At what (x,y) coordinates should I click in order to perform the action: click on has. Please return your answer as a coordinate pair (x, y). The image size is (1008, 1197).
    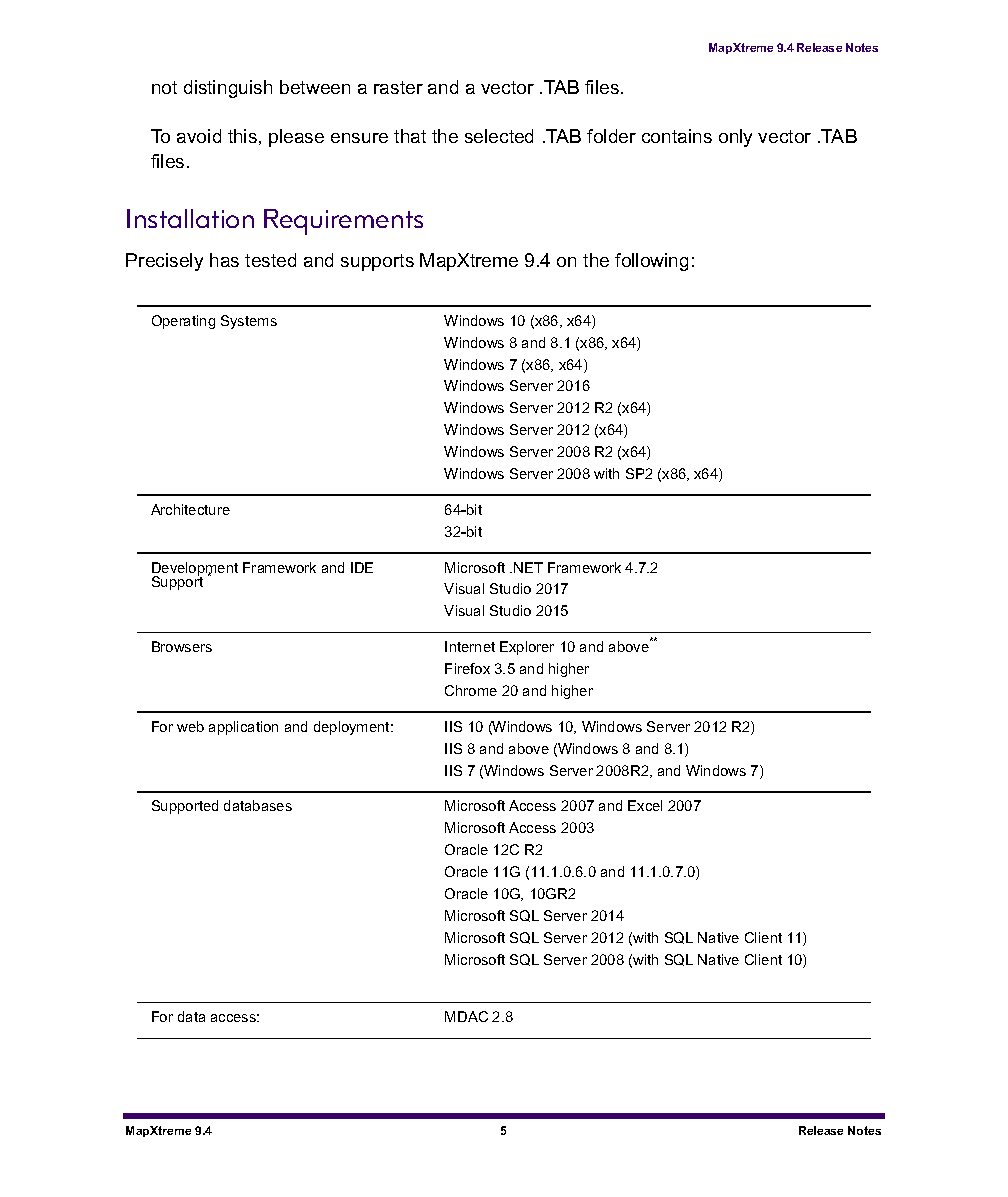
    Looking at the image, I should click on (224, 260).
